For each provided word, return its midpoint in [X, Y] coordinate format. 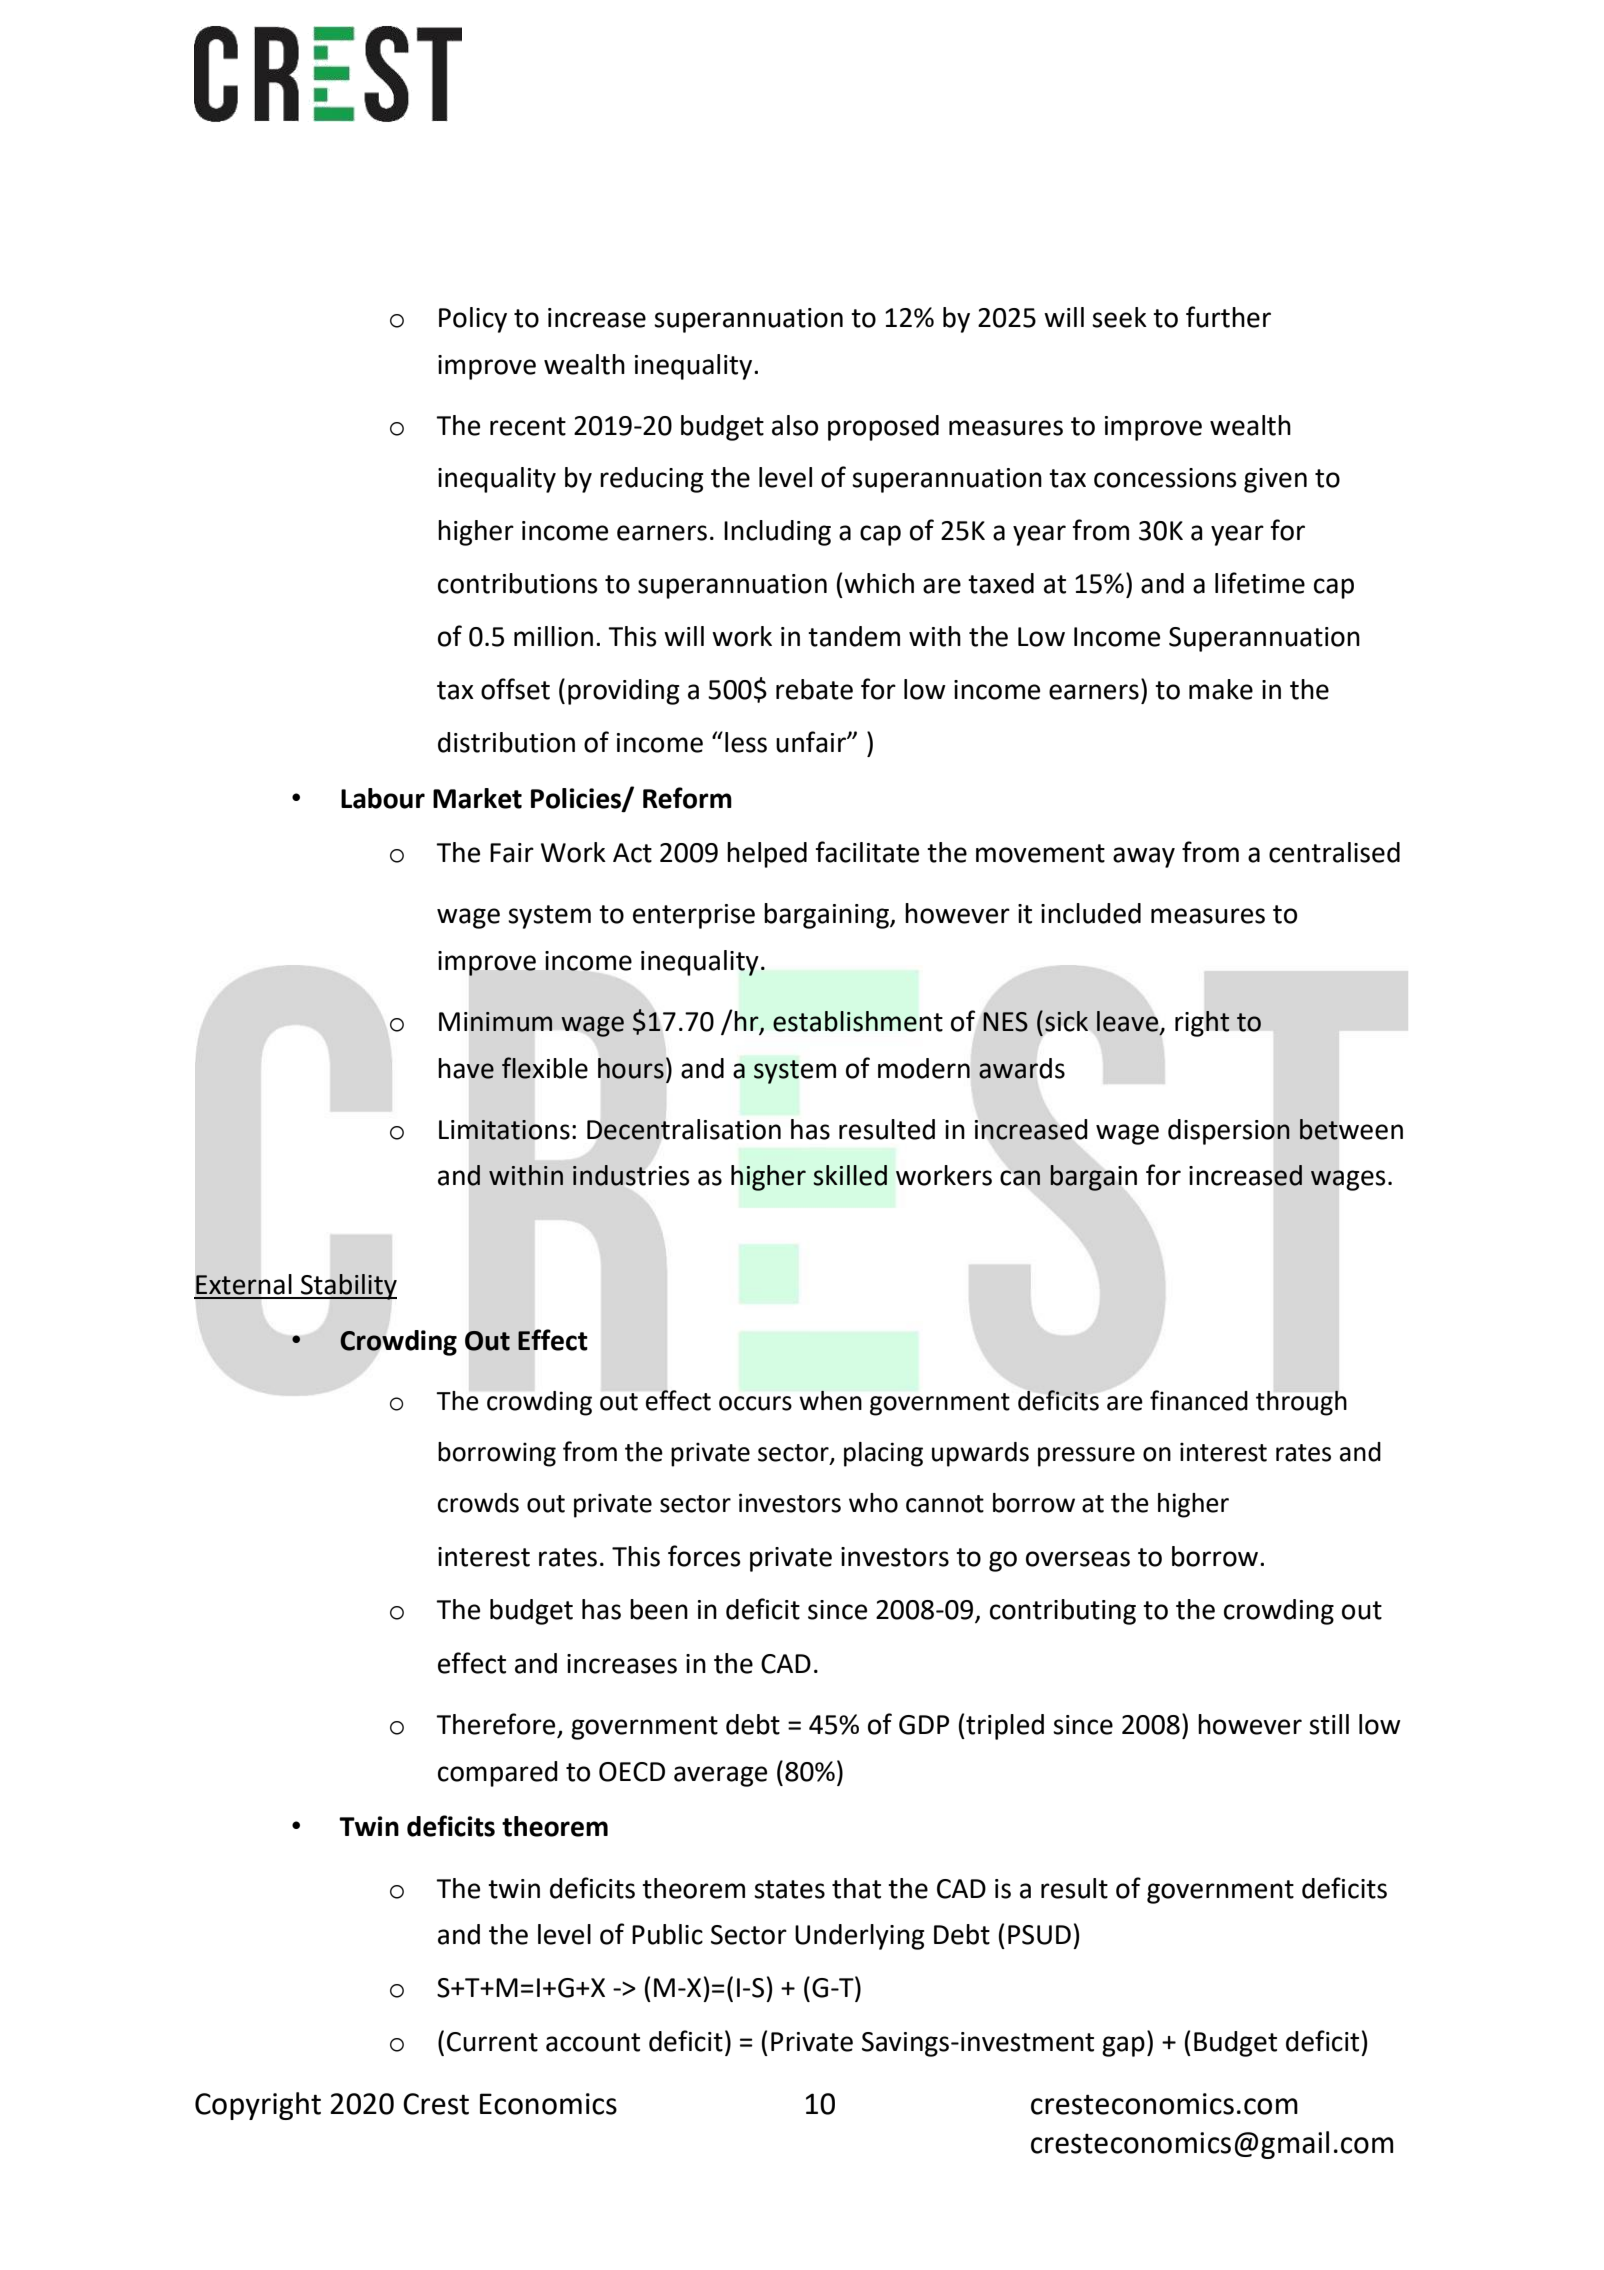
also [795, 425]
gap [1123, 2046]
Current [492, 2042]
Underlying [860, 1937]
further [1228, 317]
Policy [473, 320]
